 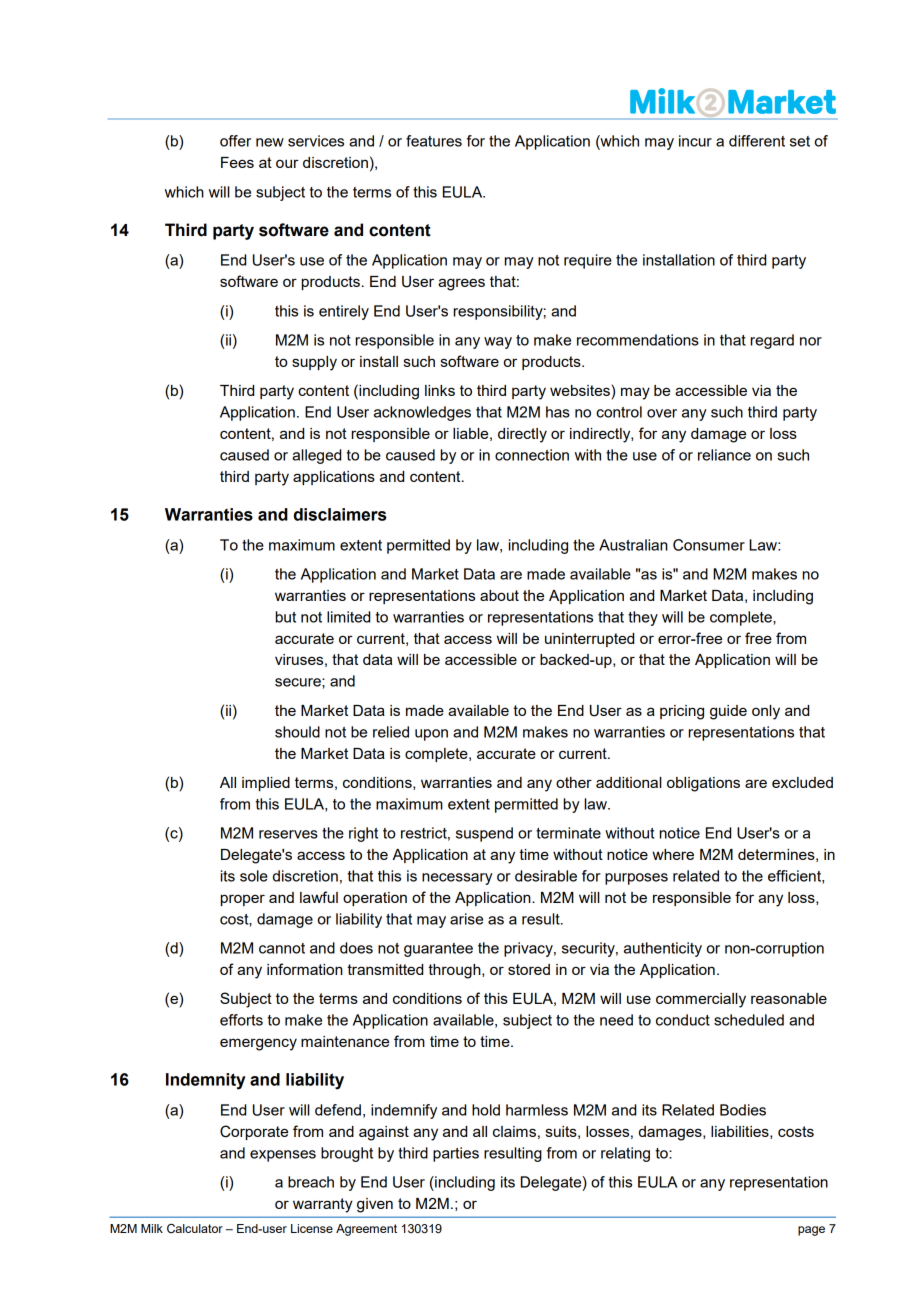 What do you see at coordinates (434, 141) in the screenshot?
I see `features` at bounding box center [434, 141].
